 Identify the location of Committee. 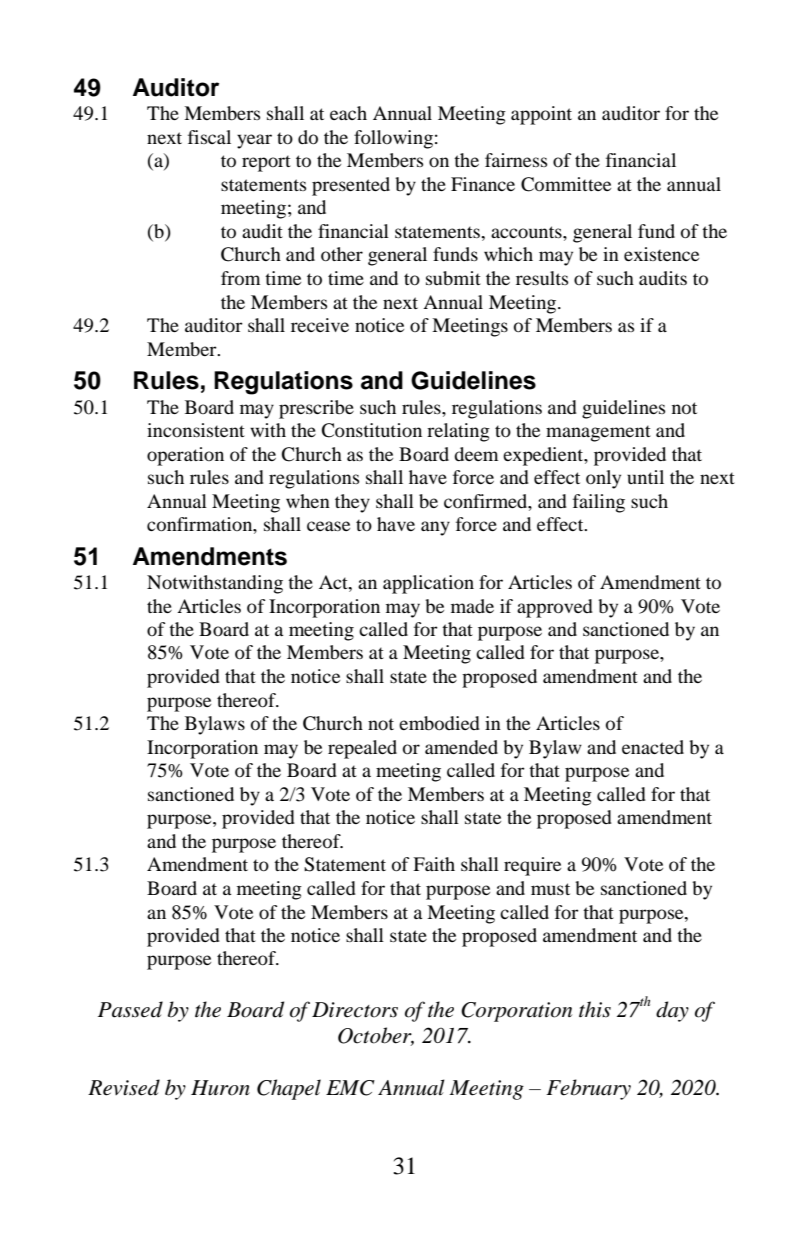
(566, 184).
